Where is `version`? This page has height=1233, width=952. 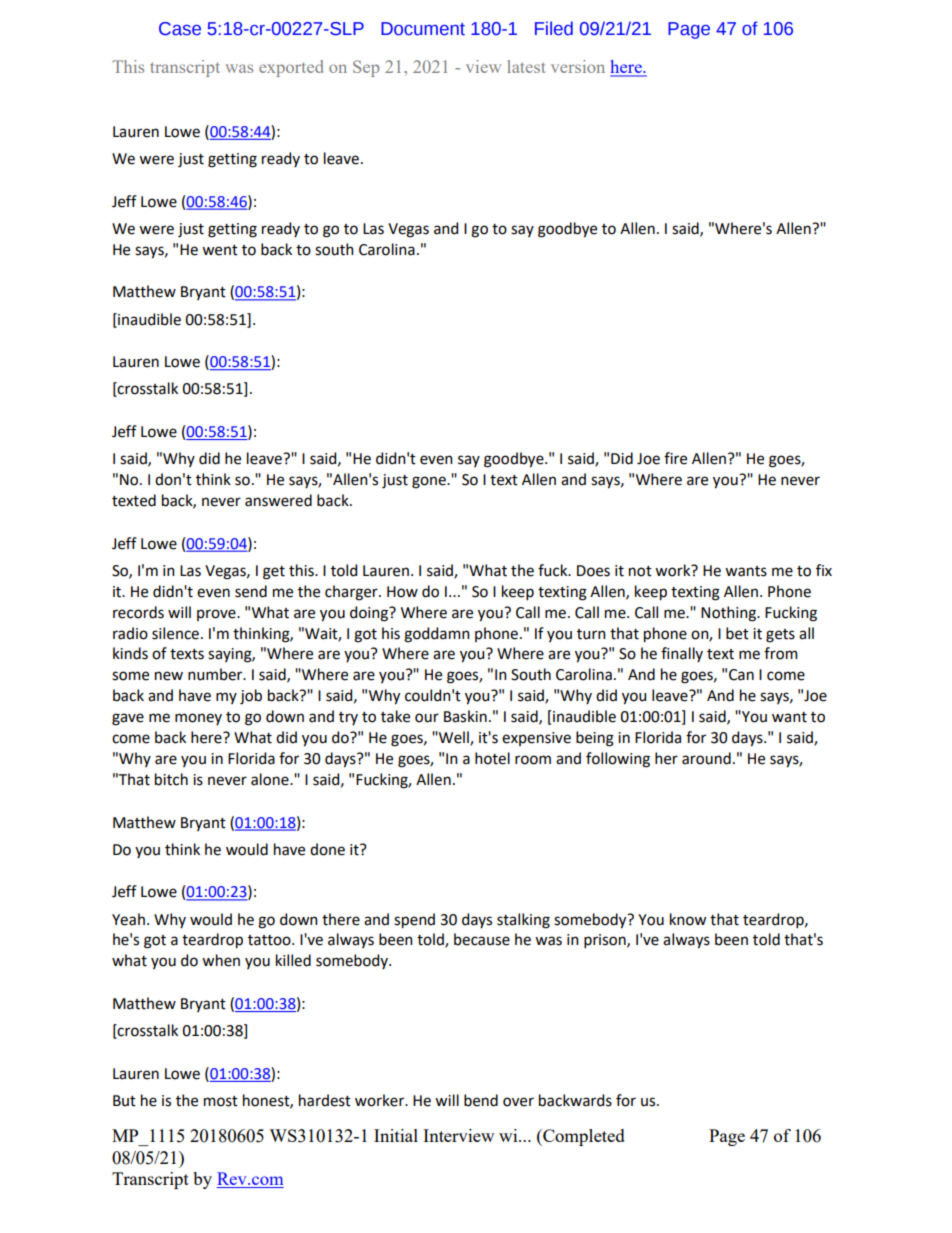
version is located at coordinates (578, 66).
